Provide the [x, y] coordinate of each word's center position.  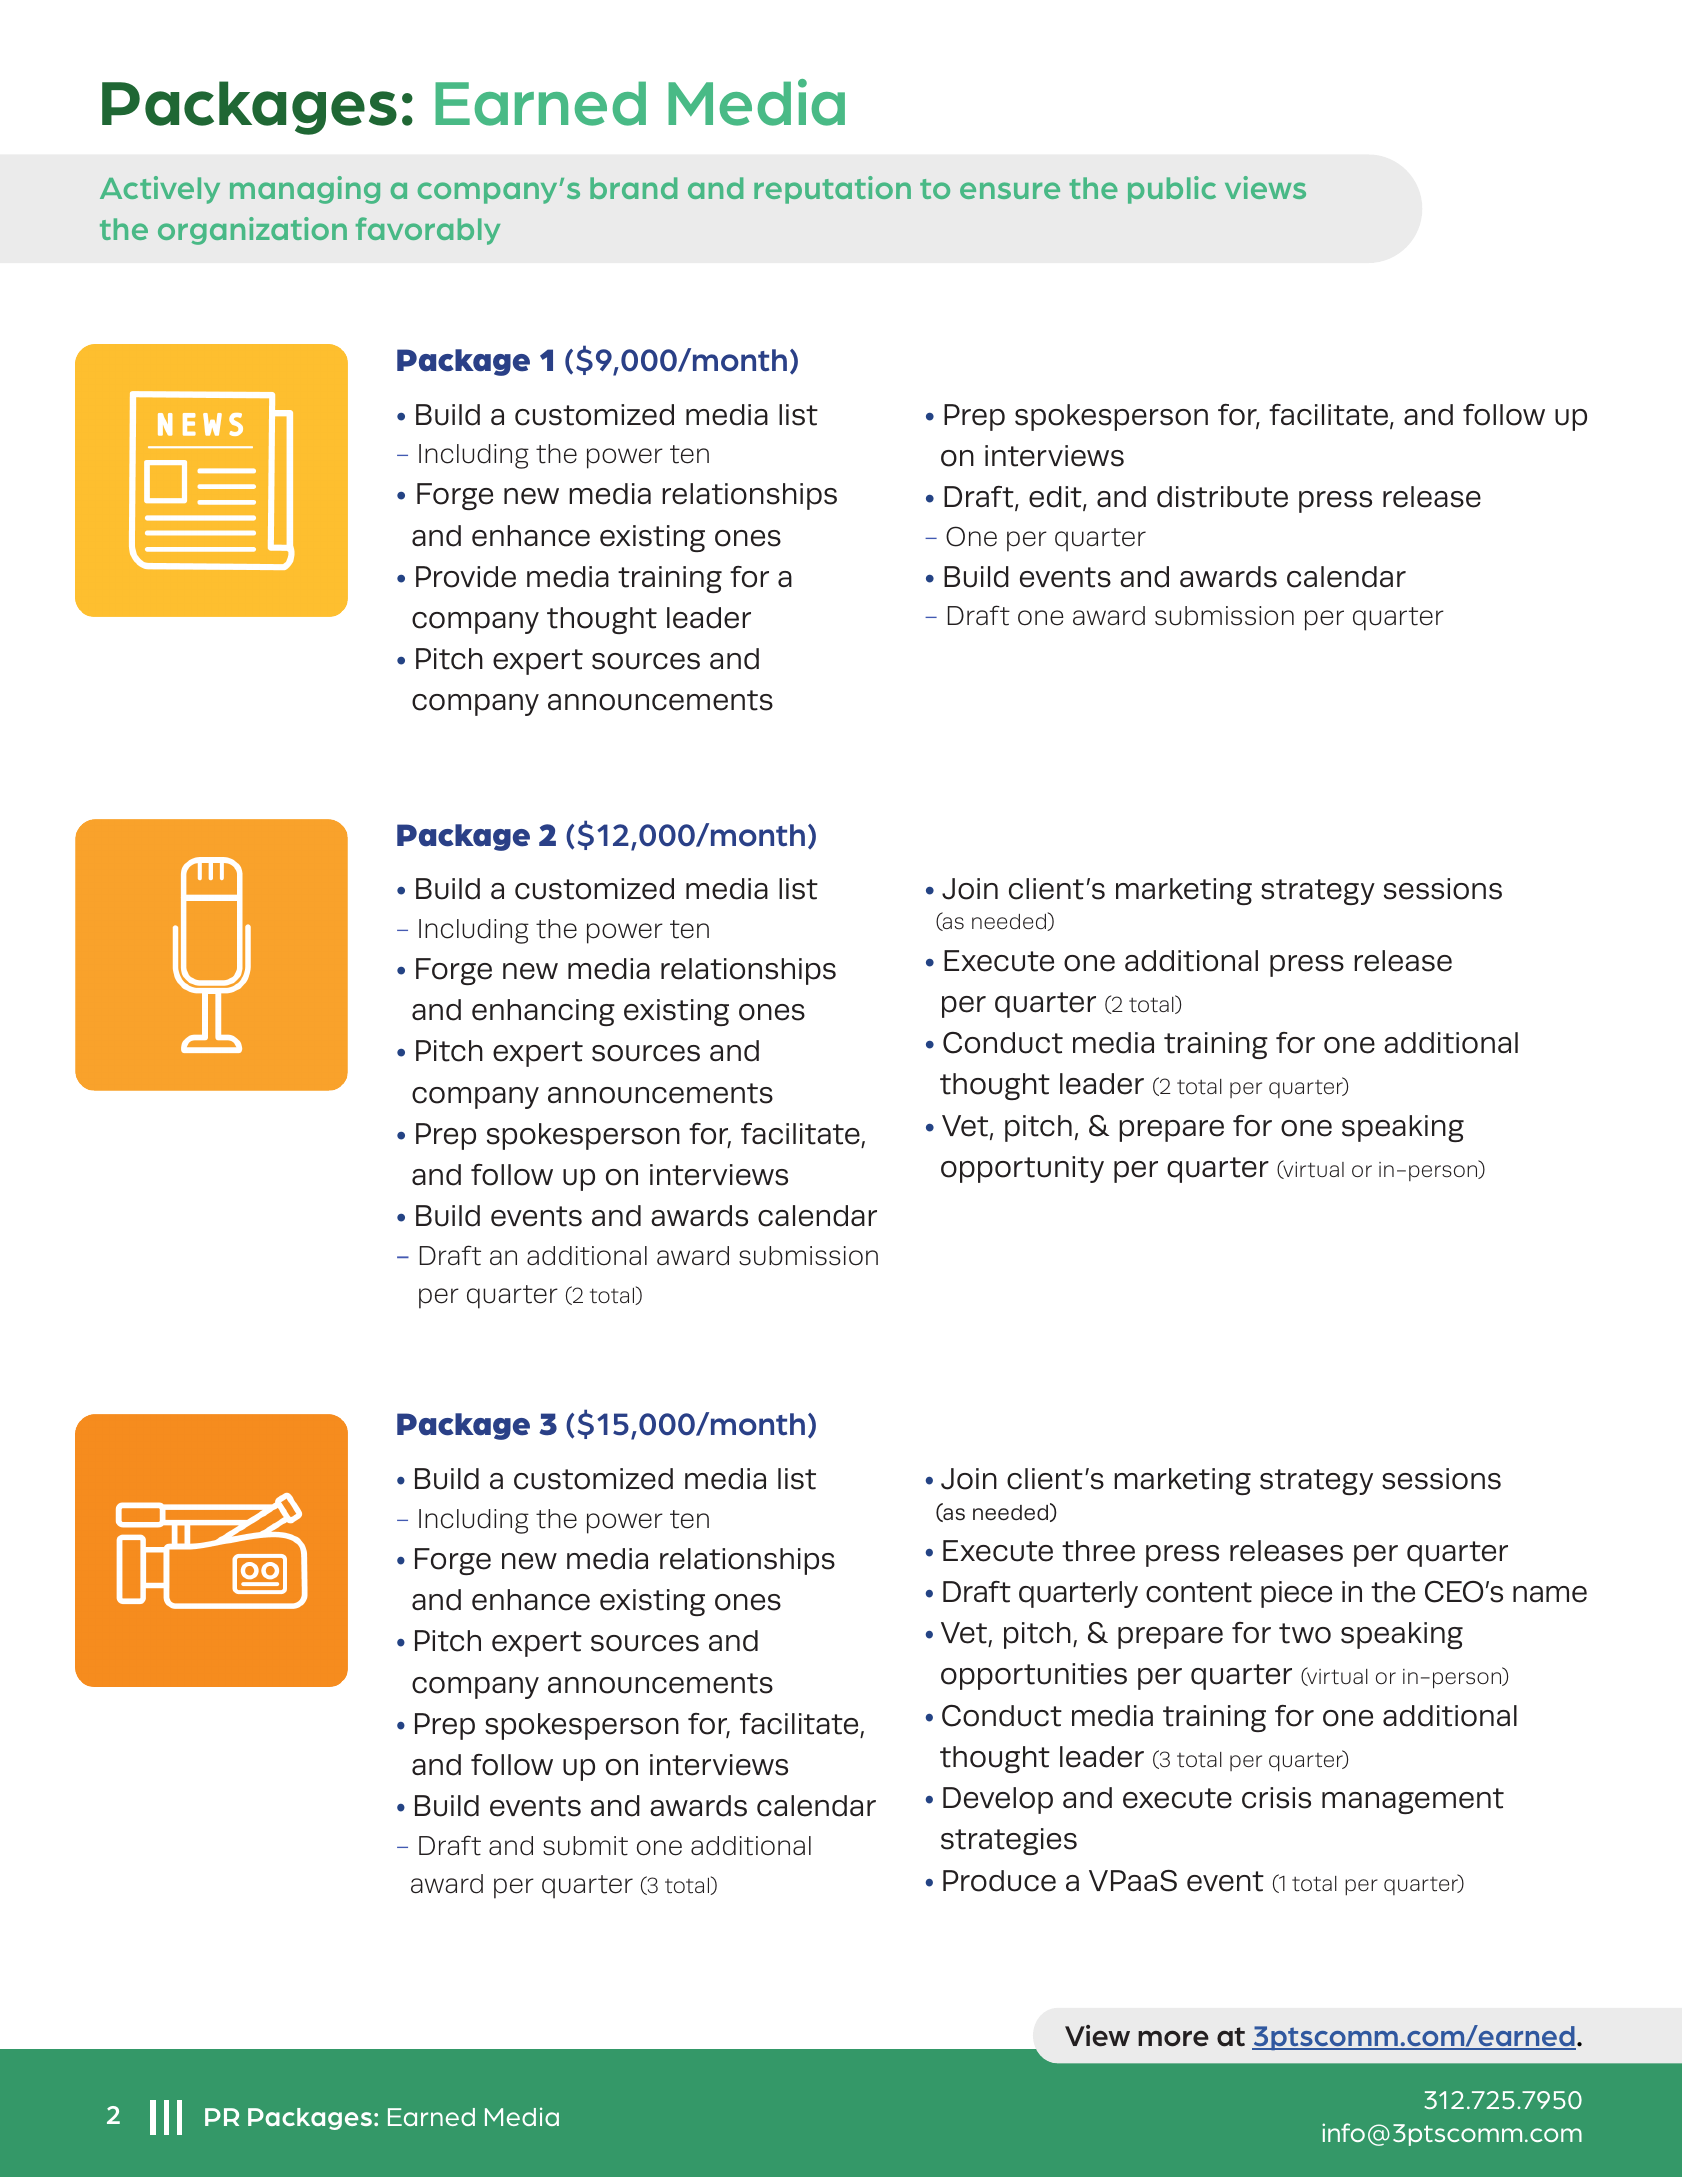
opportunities [1034, 1676]
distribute [1222, 497]
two [1305, 1633]
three [1098, 1551]
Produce [999, 1881]
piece [1296, 1594]
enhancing [543, 1012]
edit [1056, 498]
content [1199, 1592]
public [1172, 190]
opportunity [1022, 1169]
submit [585, 1846]
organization [252, 231]
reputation [832, 190]
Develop [998, 1800]
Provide [466, 577]
